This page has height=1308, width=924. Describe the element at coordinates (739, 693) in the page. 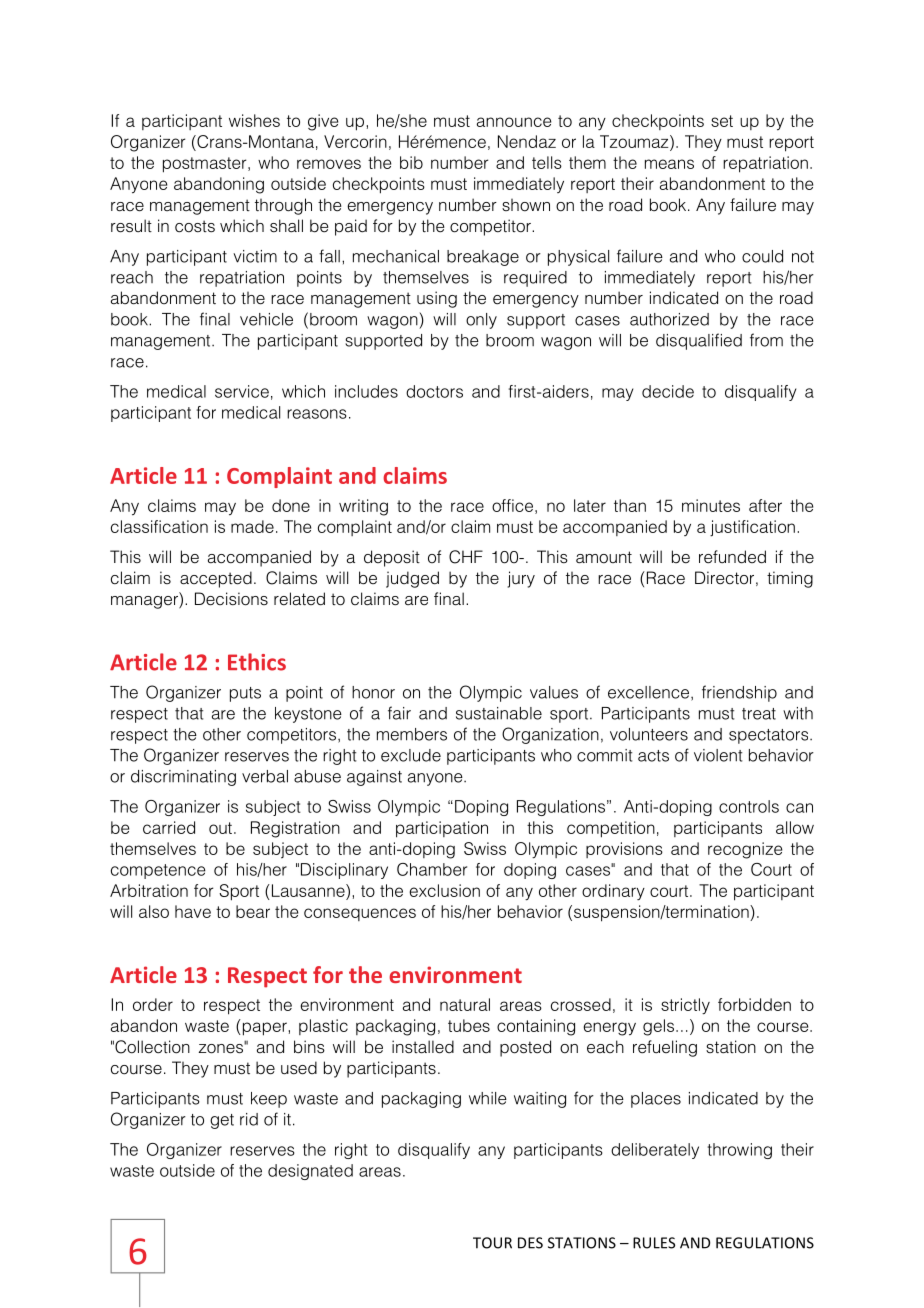

I see `friendship` at that location.
